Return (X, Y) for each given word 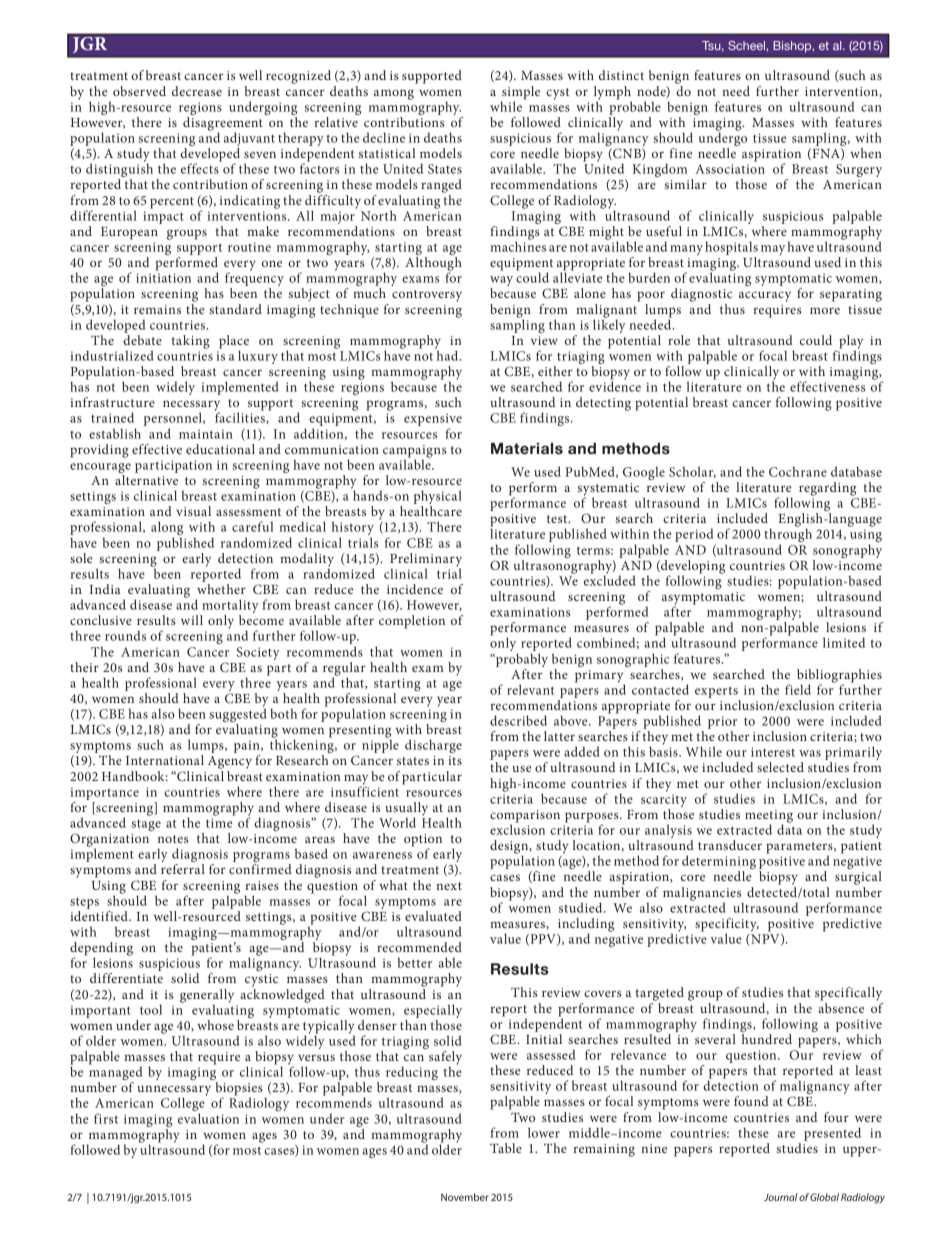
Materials (527, 449)
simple (520, 94)
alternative (146, 480)
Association (730, 169)
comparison (525, 817)
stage (146, 825)
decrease (197, 91)
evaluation (208, 1118)
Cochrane (798, 471)
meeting (769, 817)
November (465, 1197)
